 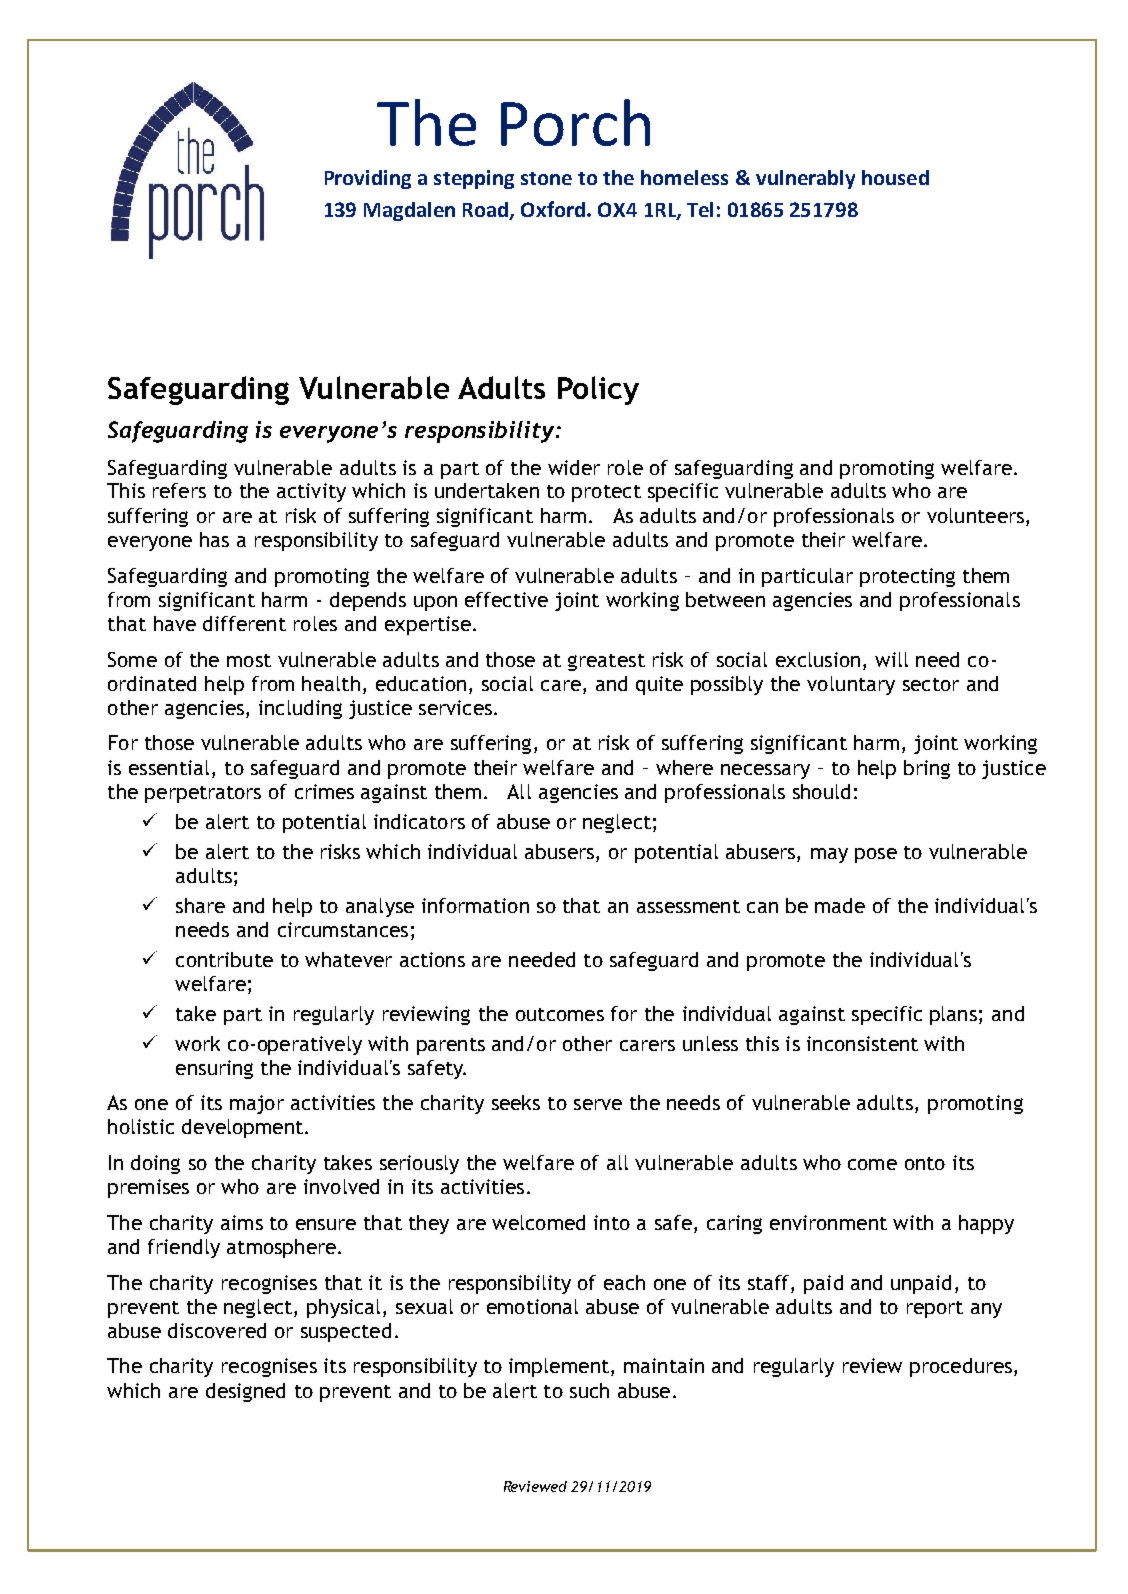 What do you see at coordinates (546, 178) in the image?
I see `stone` at bounding box center [546, 178].
